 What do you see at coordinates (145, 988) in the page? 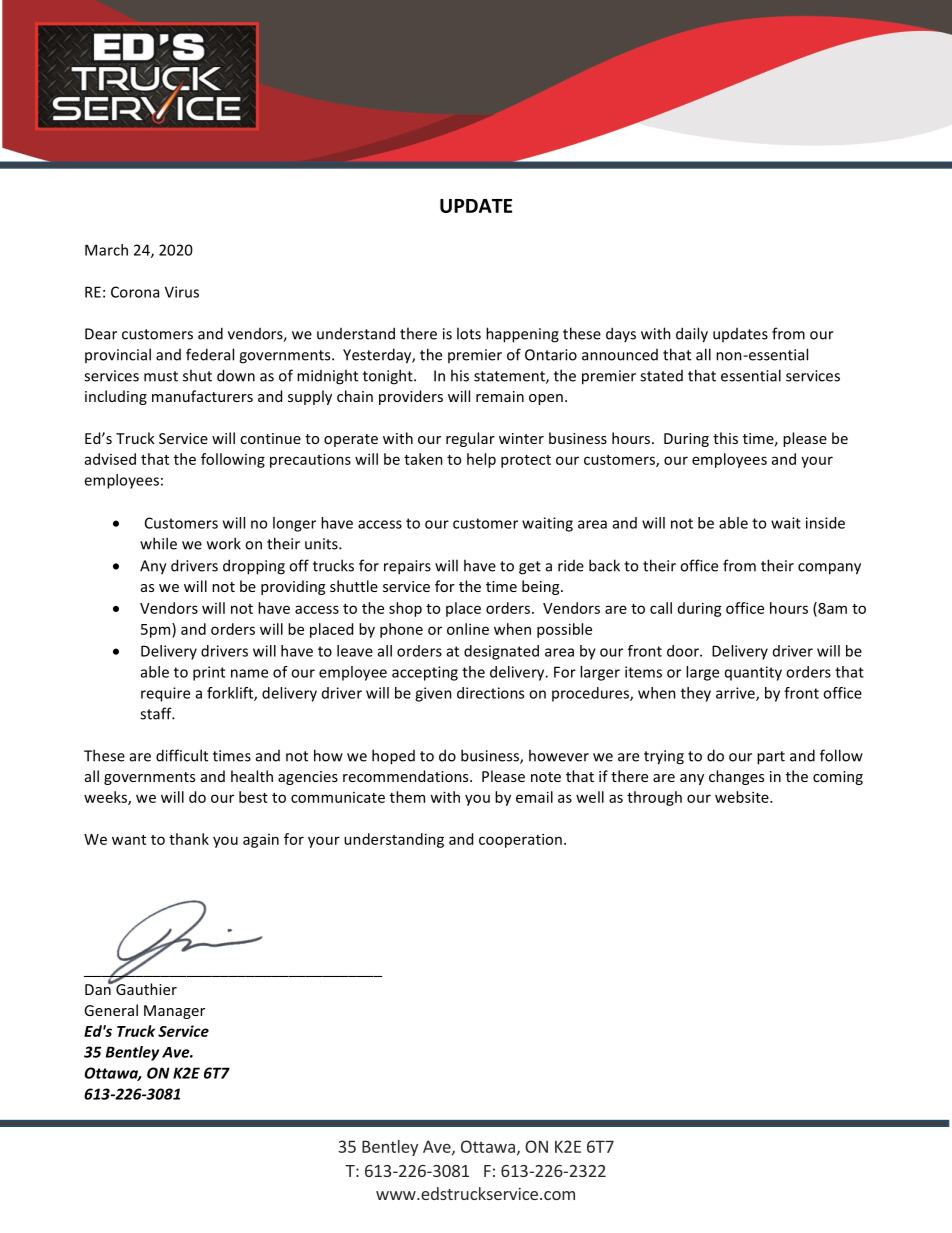
I see `Gauthier` at bounding box center [145, 988].
